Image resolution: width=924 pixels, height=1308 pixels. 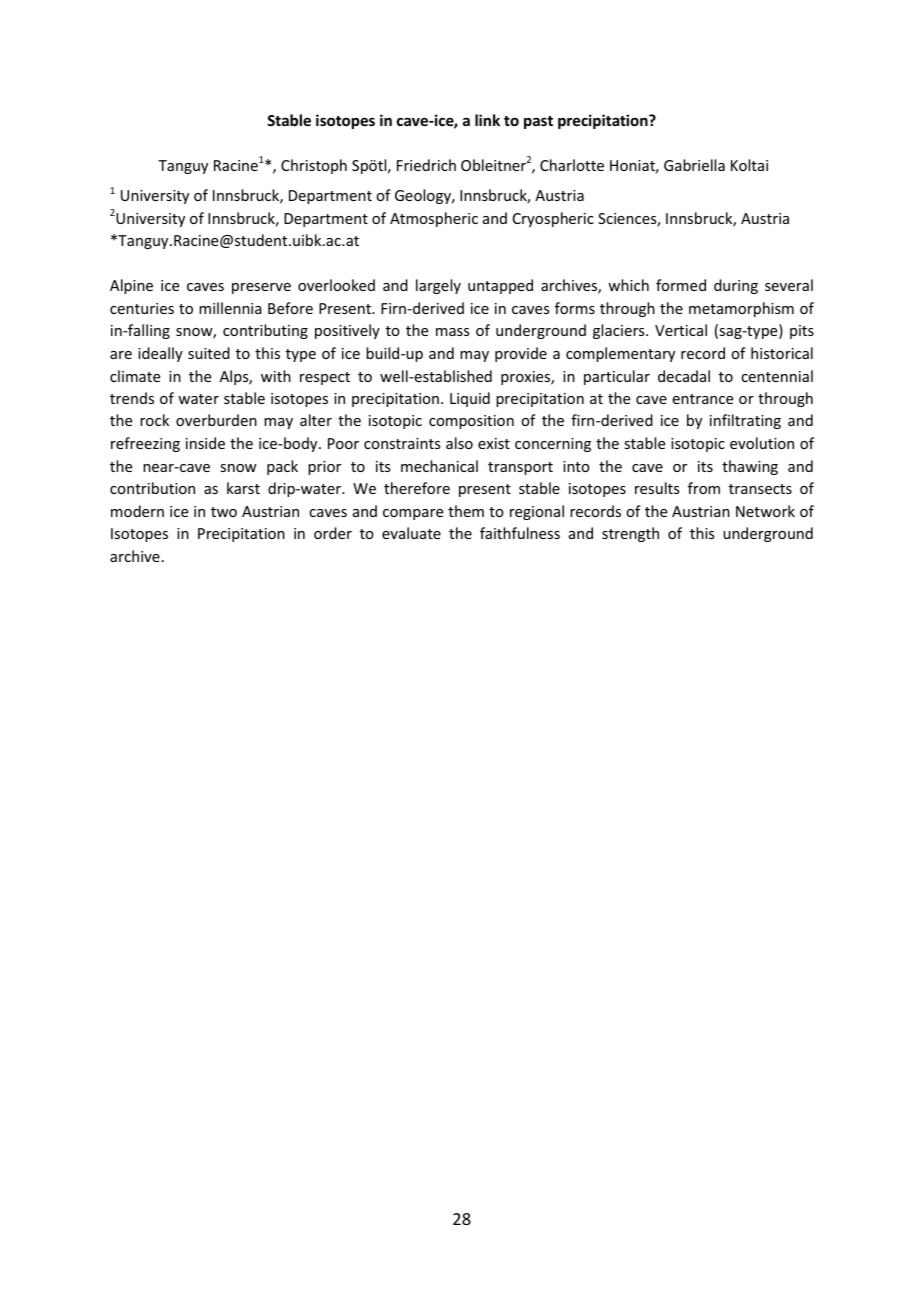 I want to click on formed, so click(x=681, y=285).
